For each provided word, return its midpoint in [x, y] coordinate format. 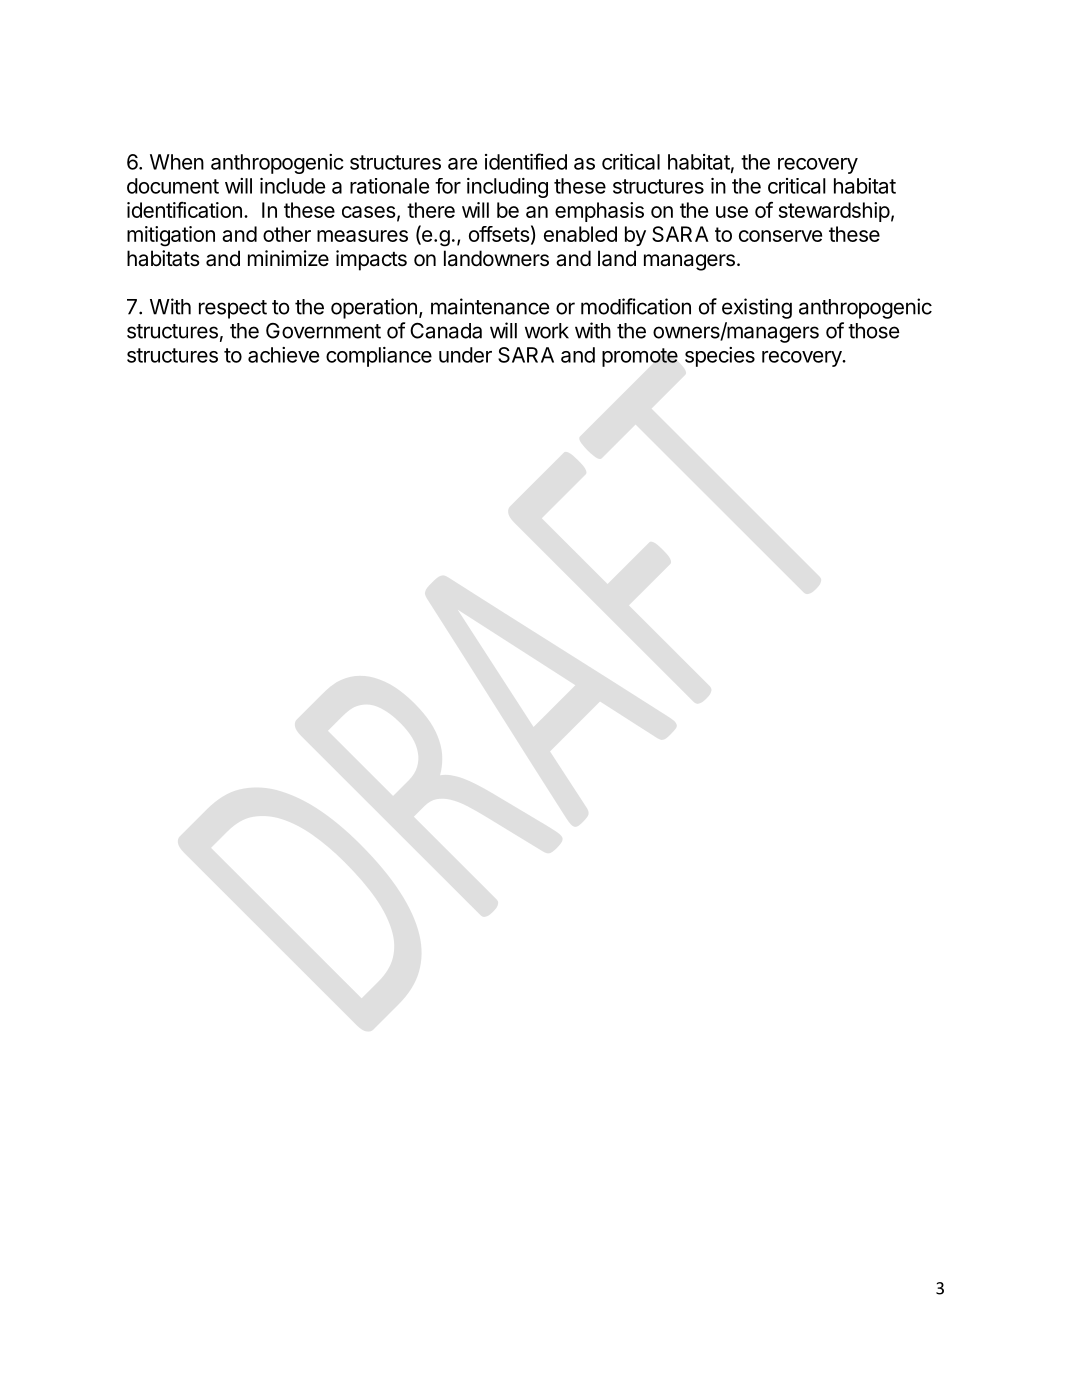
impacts [371, 260]
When [177, 162]
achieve [283, 355]
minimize [288, 258]
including [507, 188]
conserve [780, 236]
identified [526, 161]
